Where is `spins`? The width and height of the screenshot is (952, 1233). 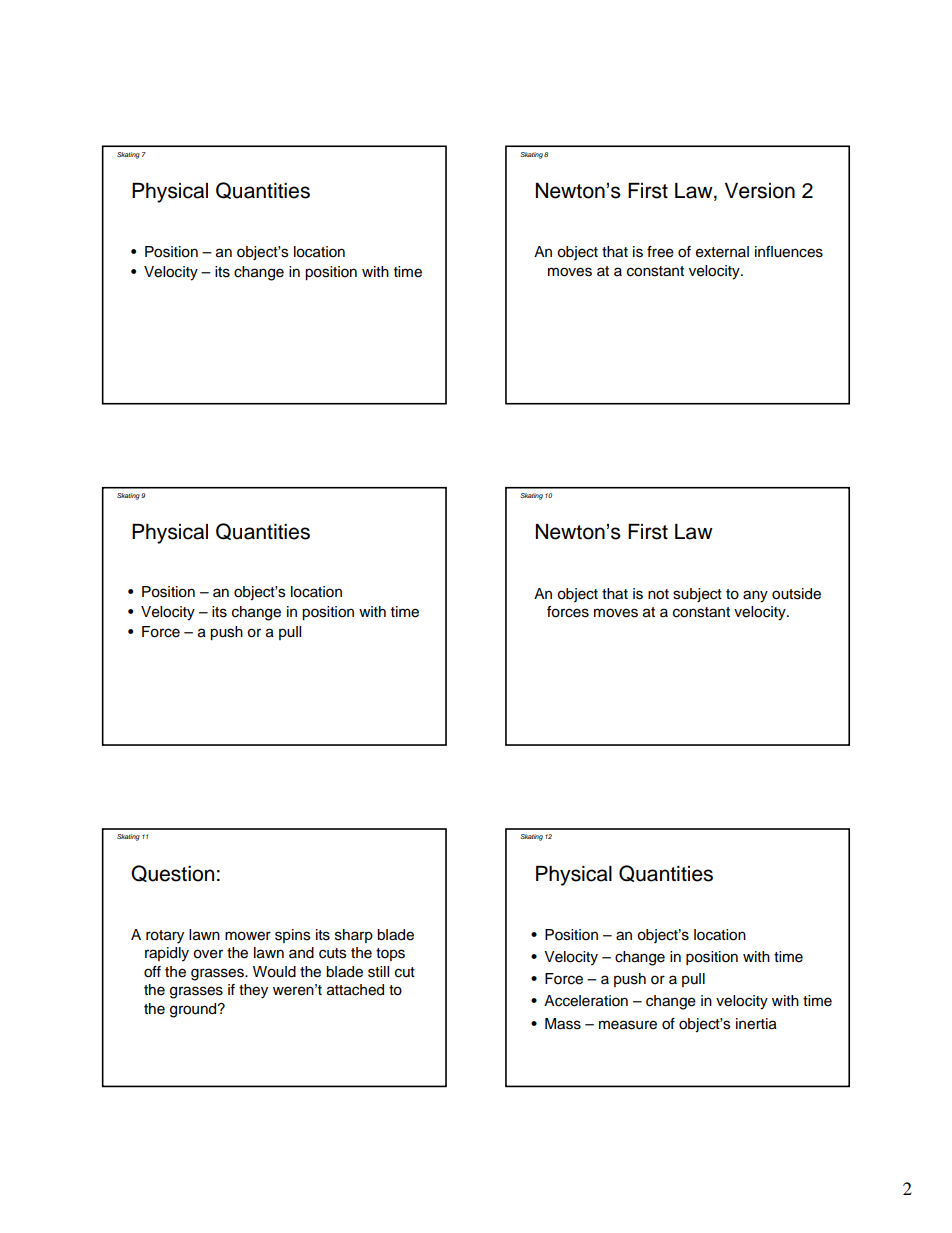 spins is located at coordinates (292, 936).
